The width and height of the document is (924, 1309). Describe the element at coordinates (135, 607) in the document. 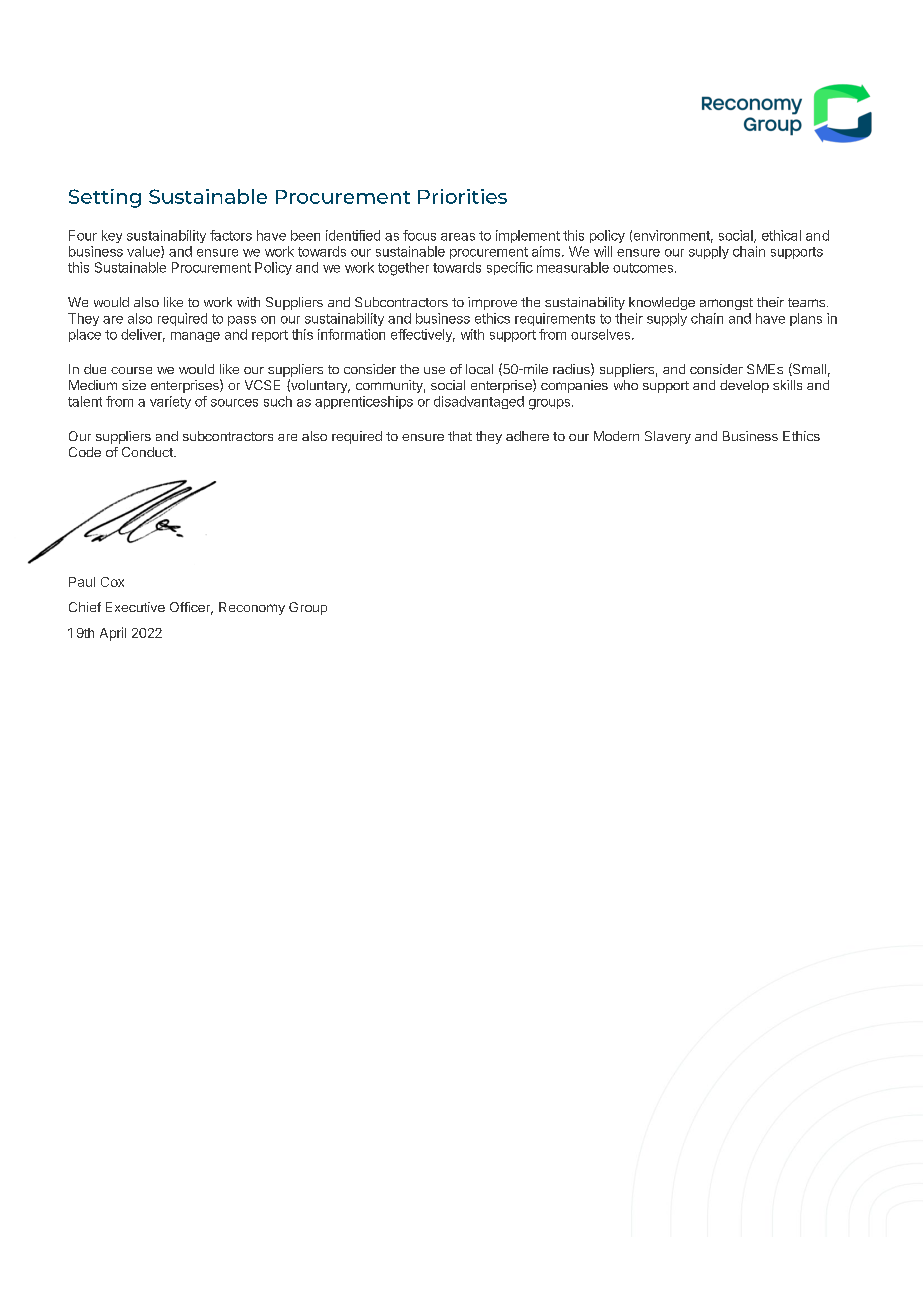

I see `Executive` at that location.
